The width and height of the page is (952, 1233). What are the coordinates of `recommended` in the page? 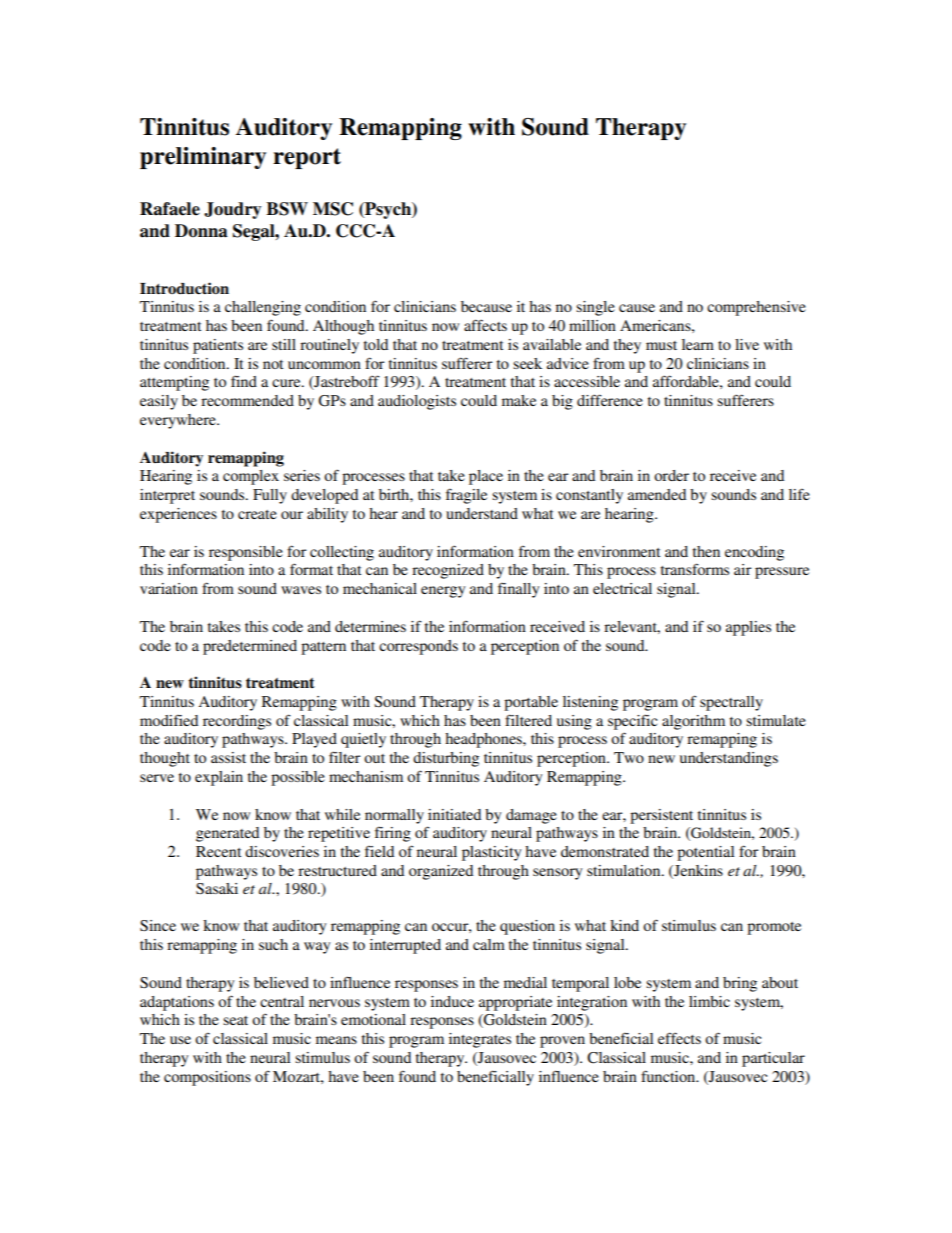 It's located at (247, 400).
